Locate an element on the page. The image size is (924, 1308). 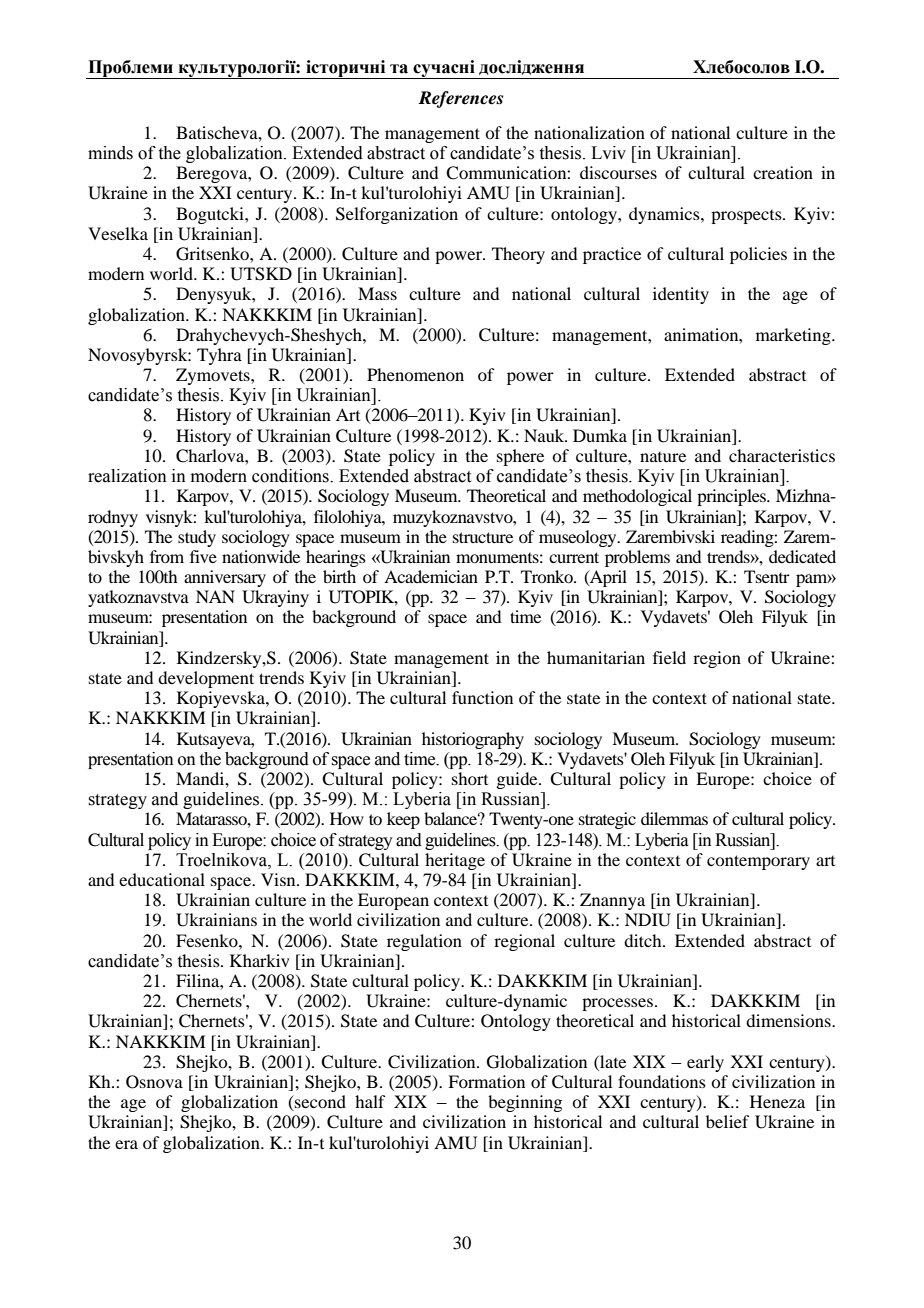
marketing is located at coordinates (794, 336).
